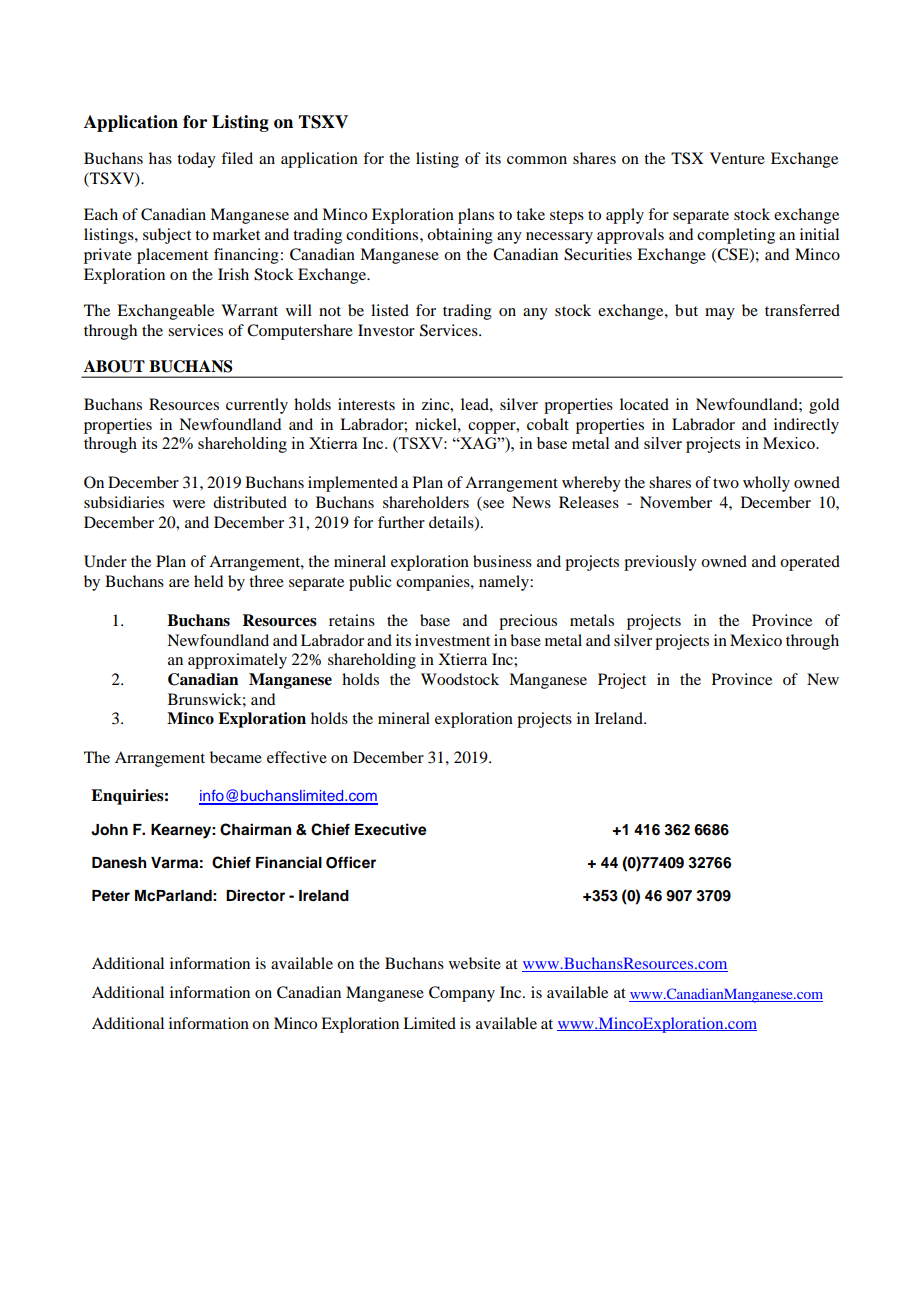 Image resolution: width=924 pixels, height=1307 pixels. I want to click on investment, so click(452, 640).
